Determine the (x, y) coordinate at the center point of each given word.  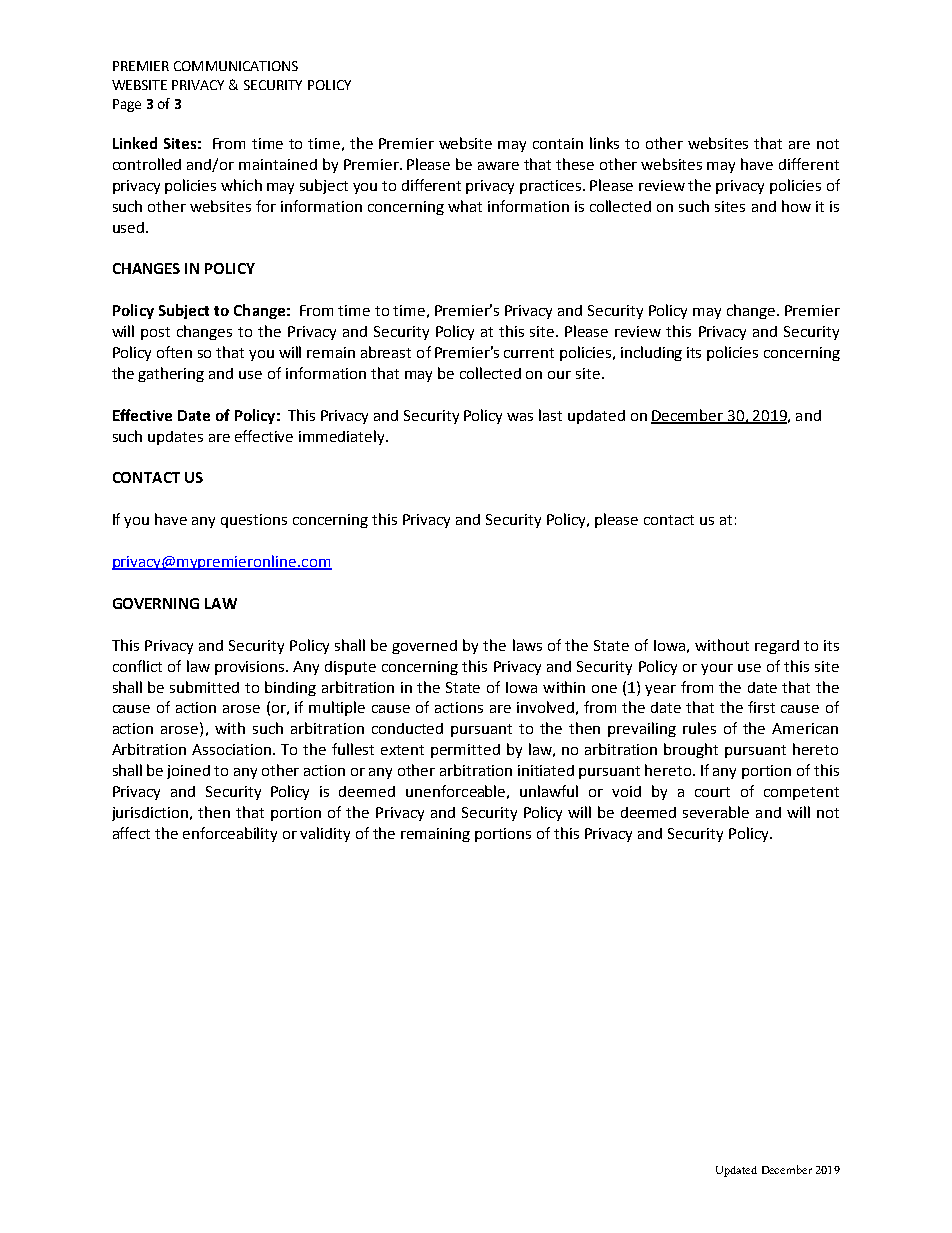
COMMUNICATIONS (236, 66)
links (604, 143)
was (520, 417)
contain (558, 143)
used (128, 227)
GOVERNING (156, 603)
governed (424, 647)
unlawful (549, 791)
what (465, 206)
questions (254, 521)
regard (777, 647)
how (796, 206)
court (712, 792)
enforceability (230, 834)
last (550, 415)
